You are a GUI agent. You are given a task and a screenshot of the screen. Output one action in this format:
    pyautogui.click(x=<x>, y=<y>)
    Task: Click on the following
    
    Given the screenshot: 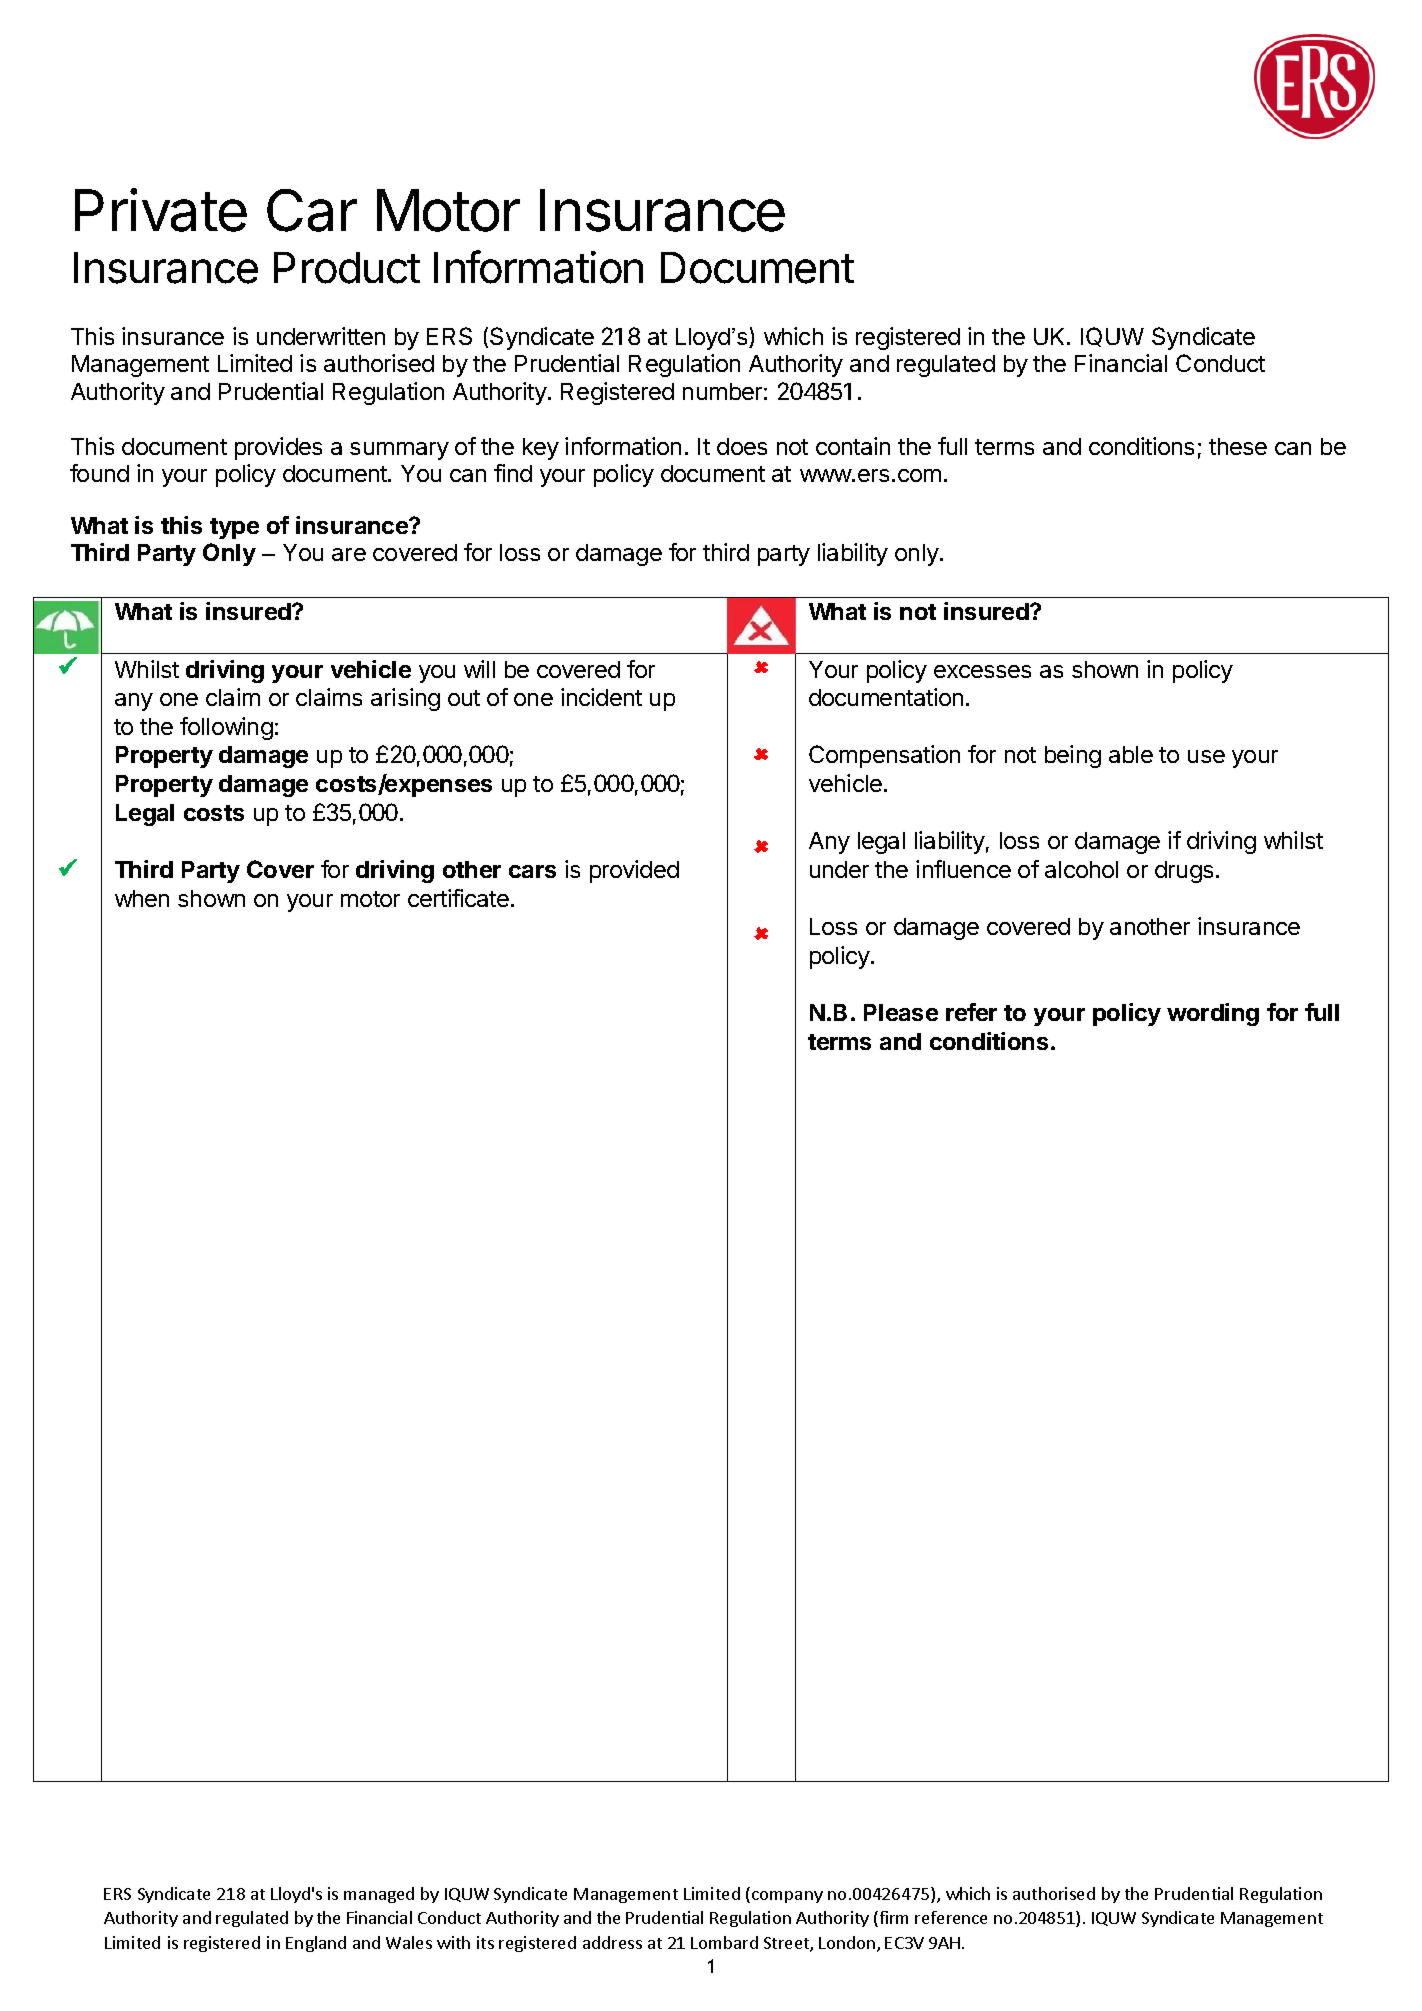 What is the action you would take?
    pyautogui.click(x=226, y=728)
